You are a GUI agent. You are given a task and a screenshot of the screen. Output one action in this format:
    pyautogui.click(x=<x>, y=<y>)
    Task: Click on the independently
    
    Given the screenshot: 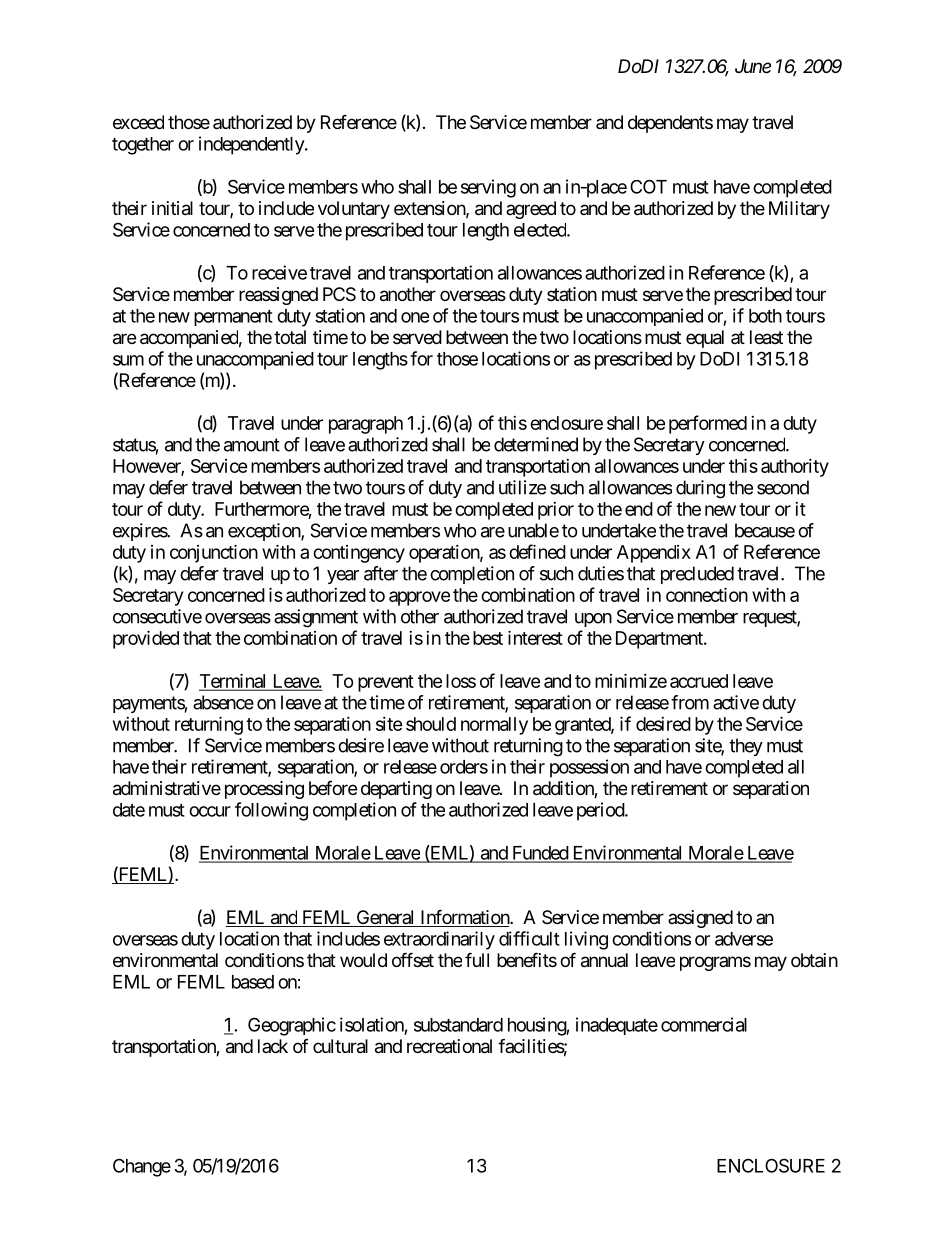 What is the action you would take?
    pyautogui.click(x=252, y=145)
